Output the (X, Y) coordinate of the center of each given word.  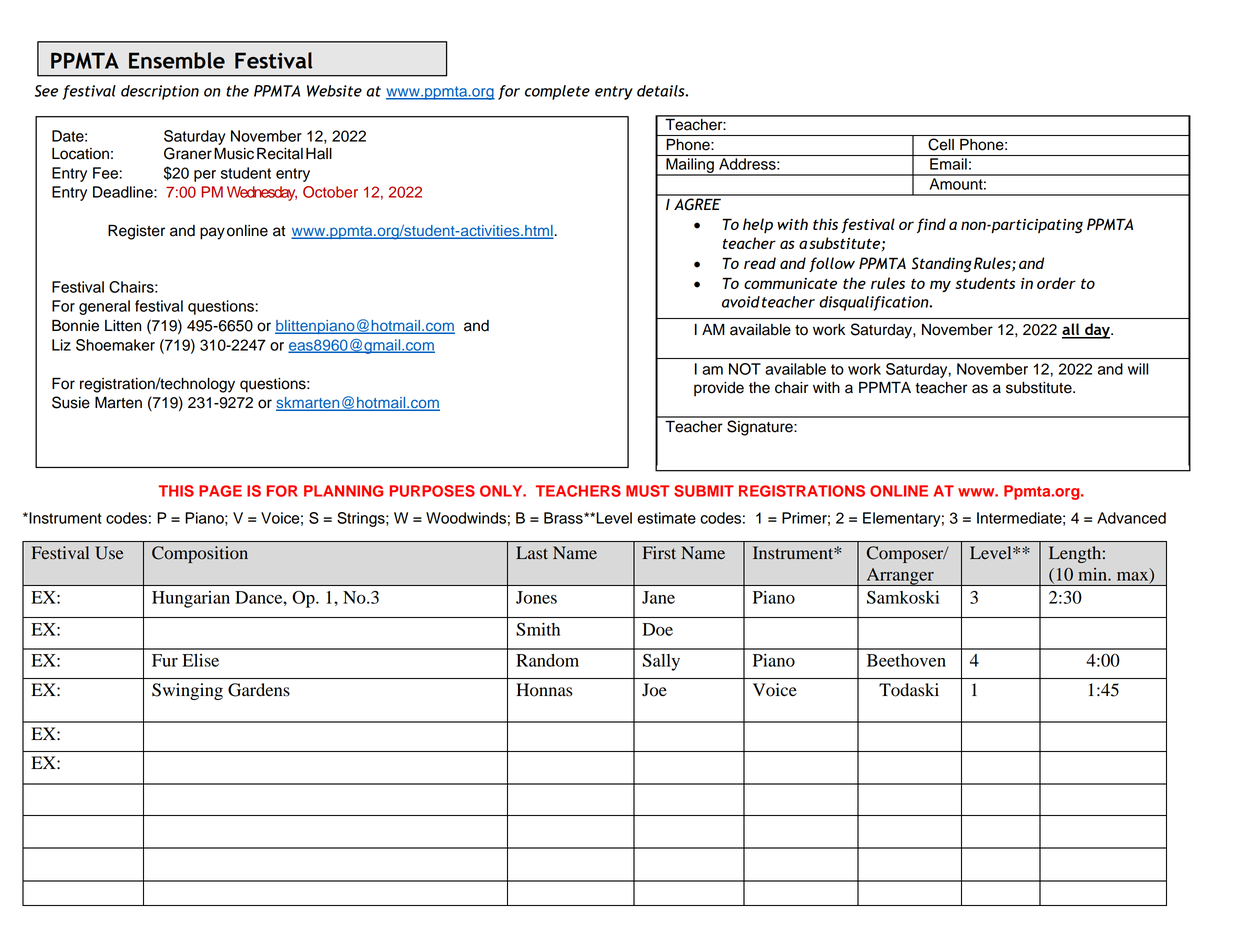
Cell (941, 144)
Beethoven (906, 660)
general (104, 307)
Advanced (1131, 518)
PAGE (220, 491)
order (1056, 283)
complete (557, 92)
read (760, 263)
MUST (647, 491)
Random (547, 660)
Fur (165, 660)
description (160, 92)
